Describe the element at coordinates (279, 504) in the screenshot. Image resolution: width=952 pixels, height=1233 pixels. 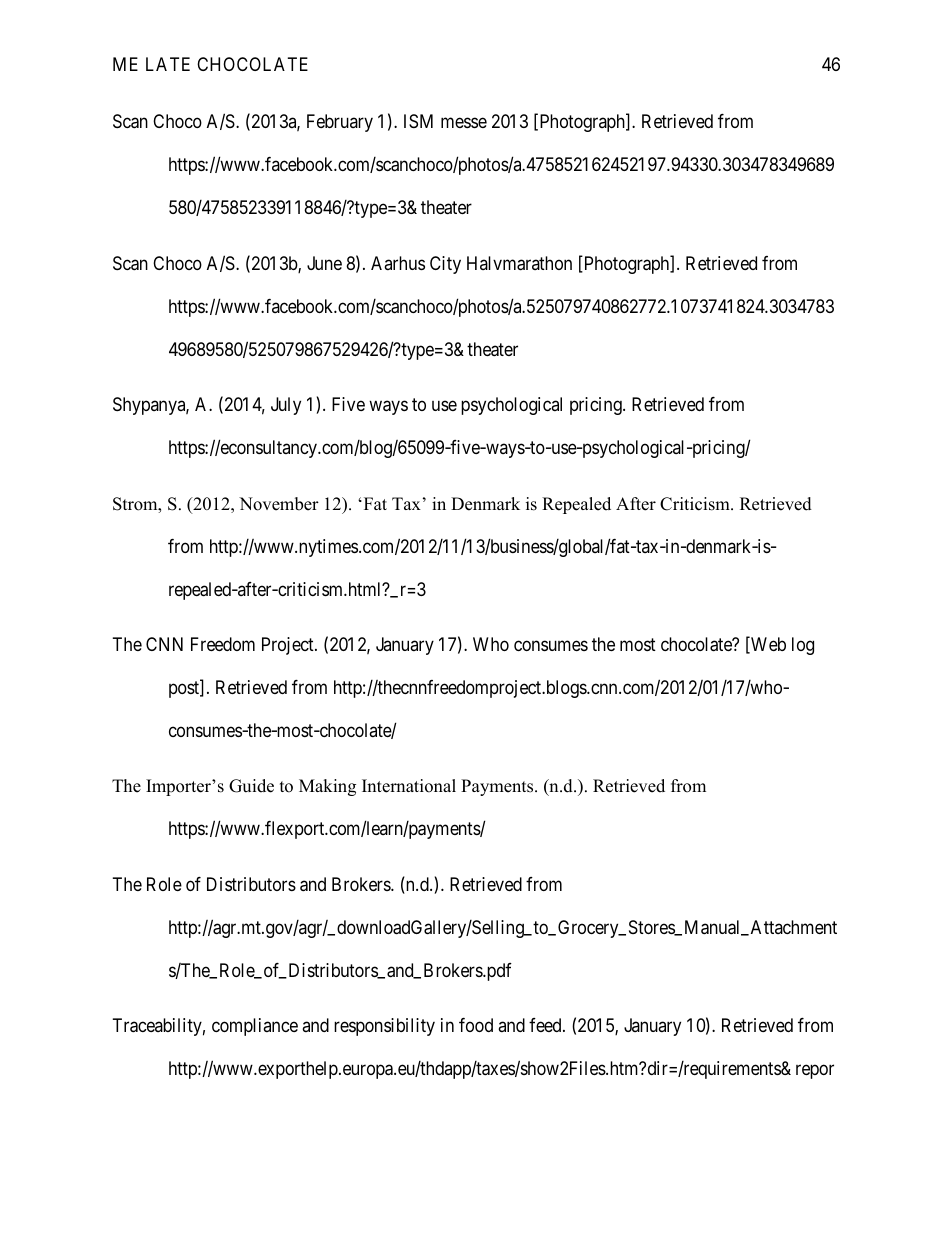
I see `November` at that location.
